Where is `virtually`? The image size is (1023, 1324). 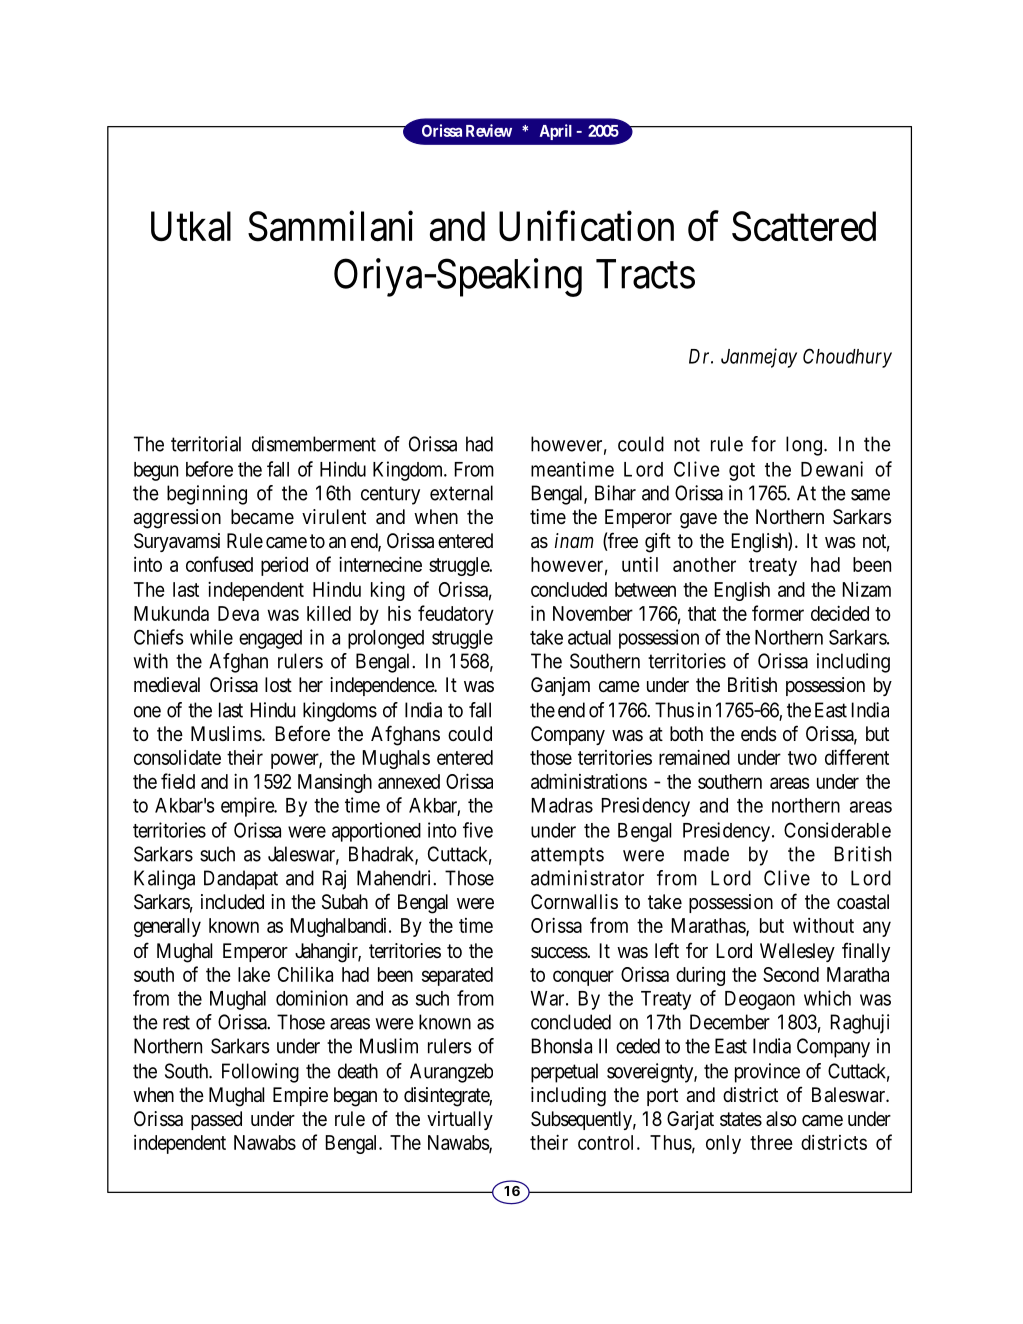 virtually is located at coordinates (460, 1120).
